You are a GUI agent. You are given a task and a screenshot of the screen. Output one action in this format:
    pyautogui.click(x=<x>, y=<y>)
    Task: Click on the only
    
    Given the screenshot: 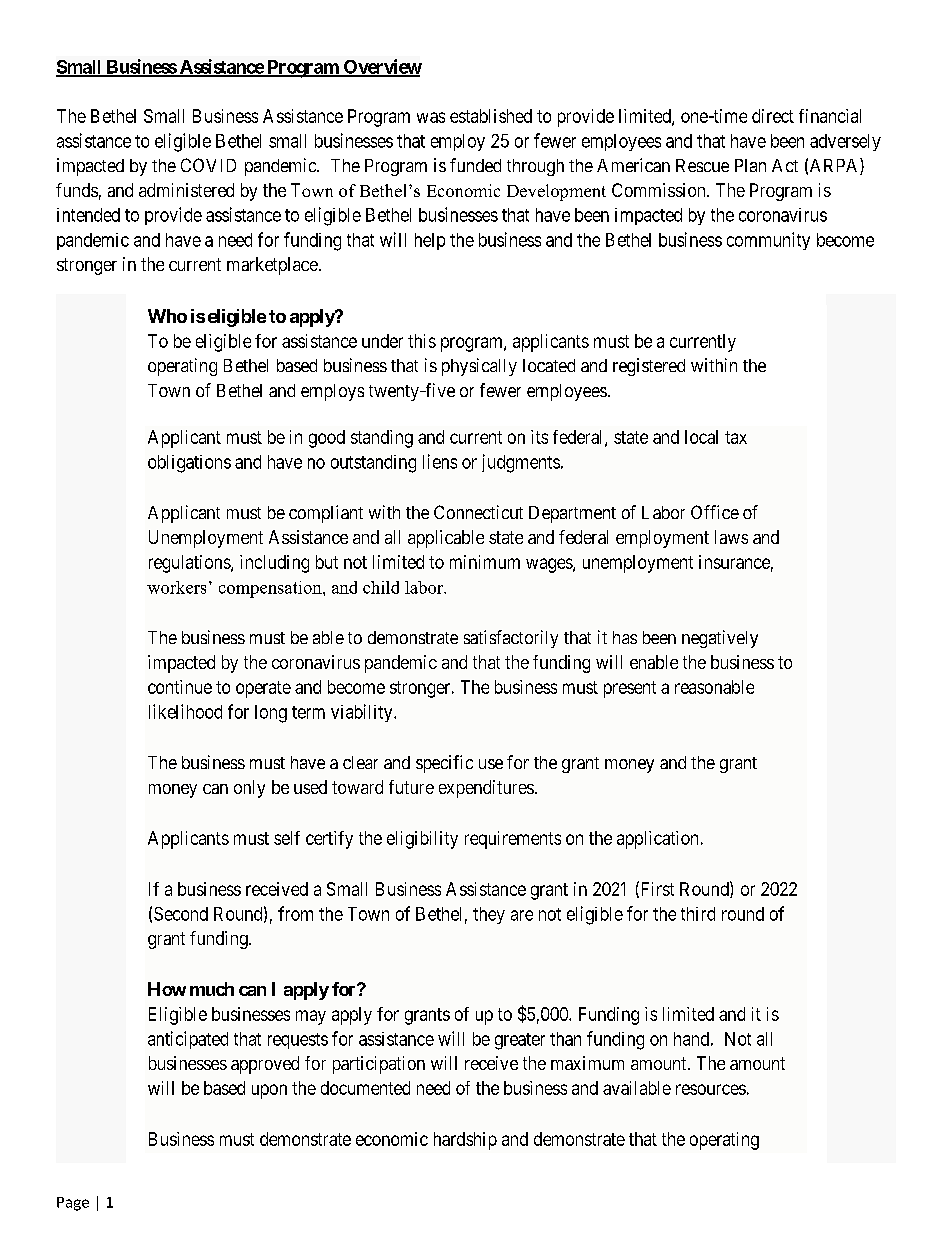 What is the action you would take?
    pyautogui.click(x=249, y=789)
